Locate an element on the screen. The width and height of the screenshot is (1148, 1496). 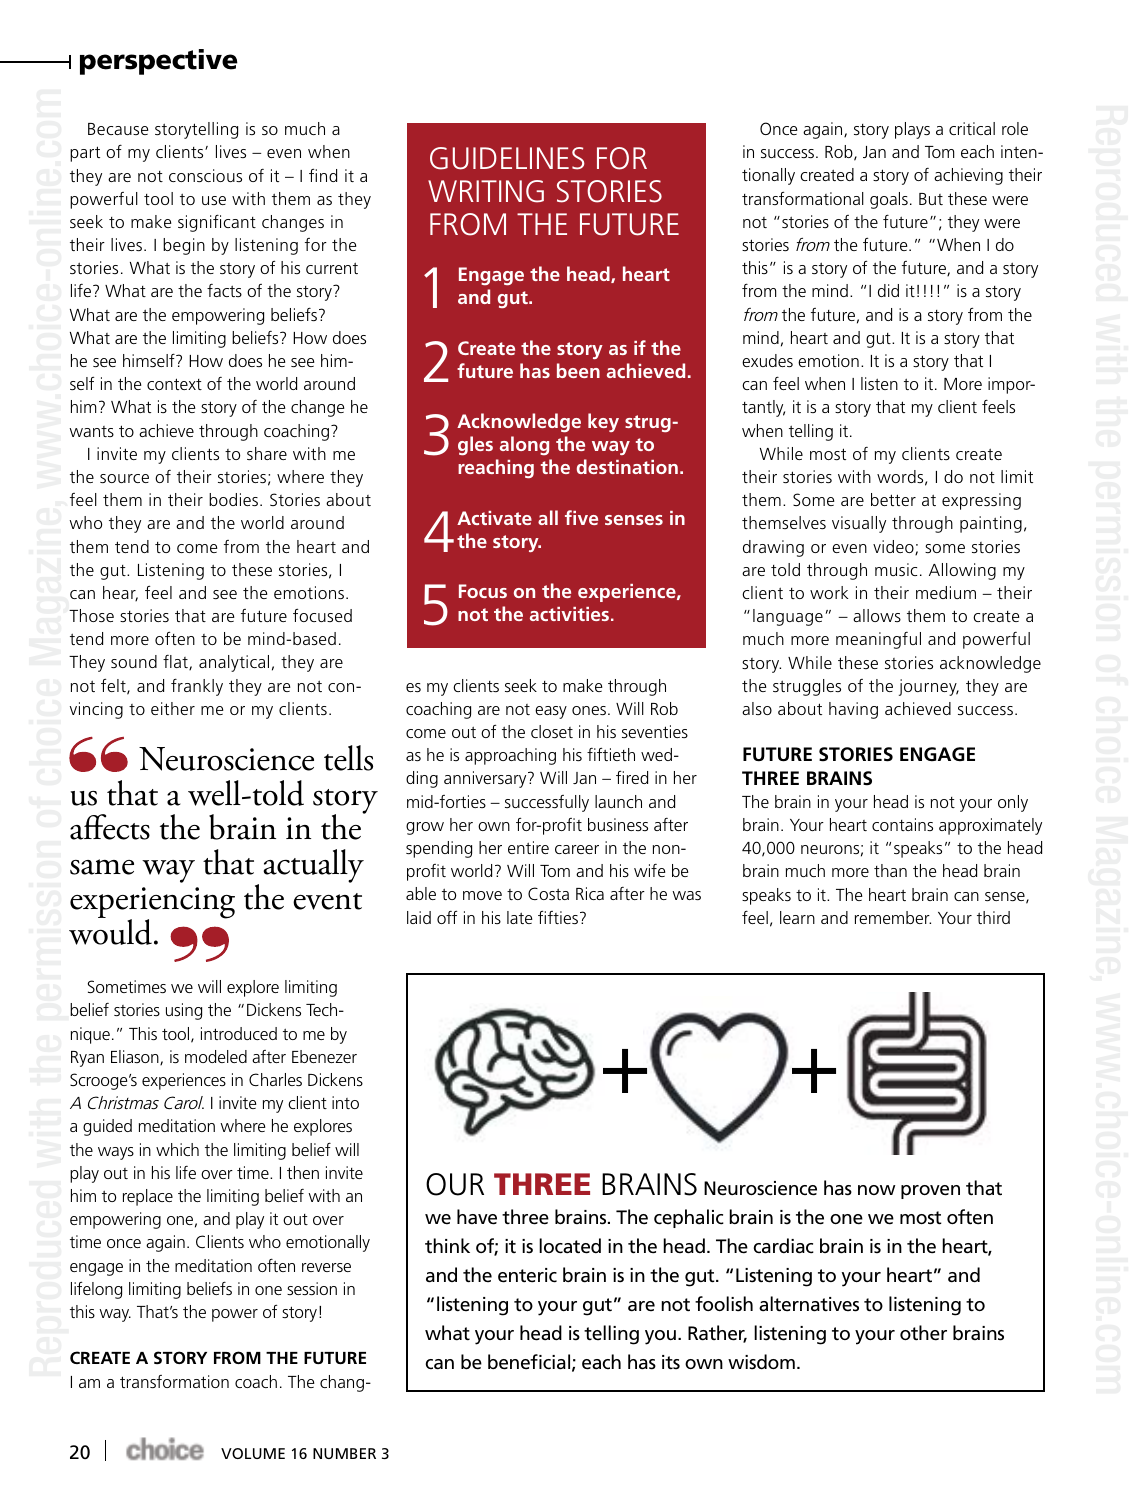
GUIDELINES is located at coordinates (507, 158).
